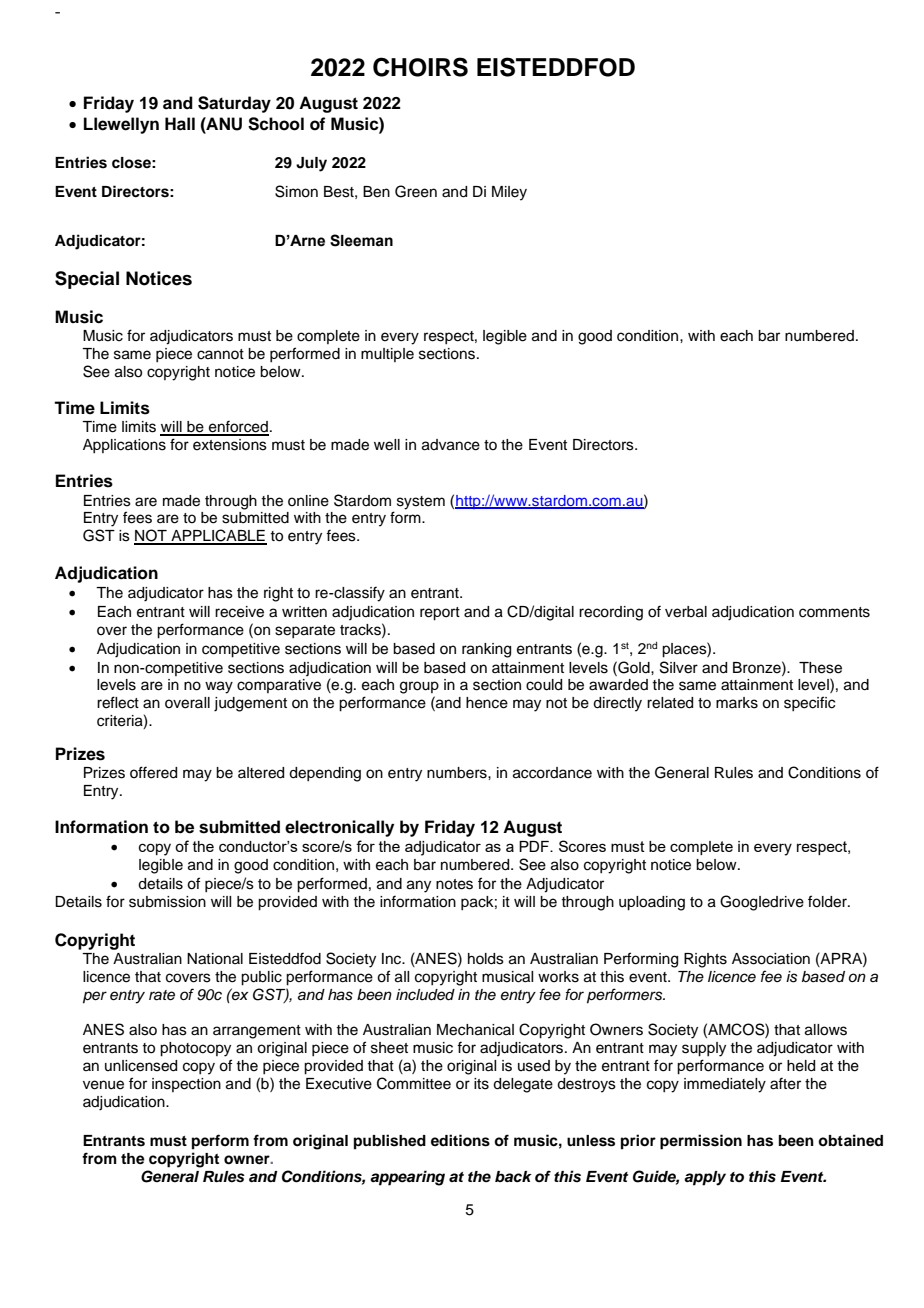 The image size is (924, 1308). I want to click on Hall, so click(180, 124).
